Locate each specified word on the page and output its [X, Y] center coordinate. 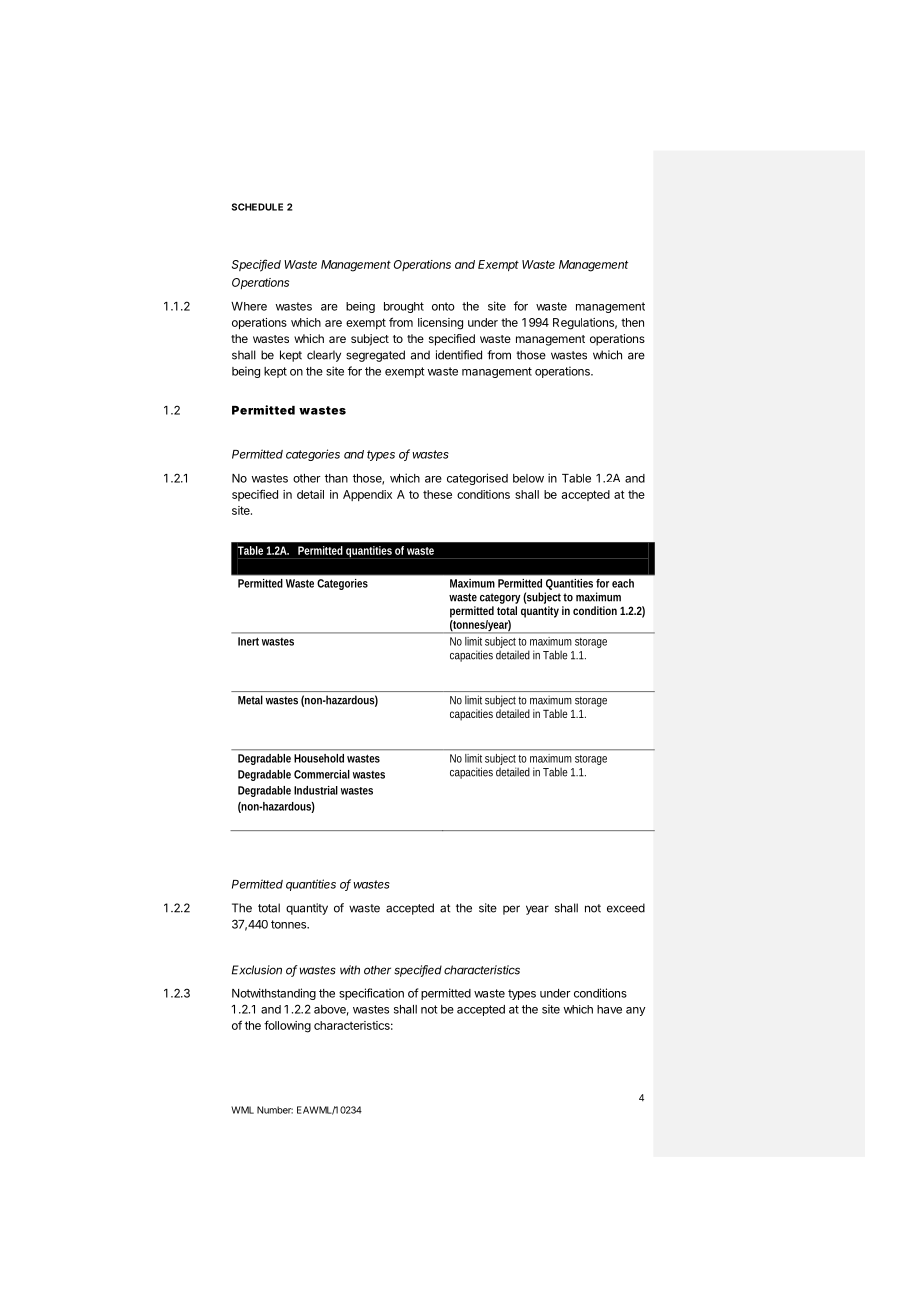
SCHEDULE [257, 207]
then [632, 322]
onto [443, 306]
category [500, 598]
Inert [248, 641]
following [287, 1026]
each [623, 583]
